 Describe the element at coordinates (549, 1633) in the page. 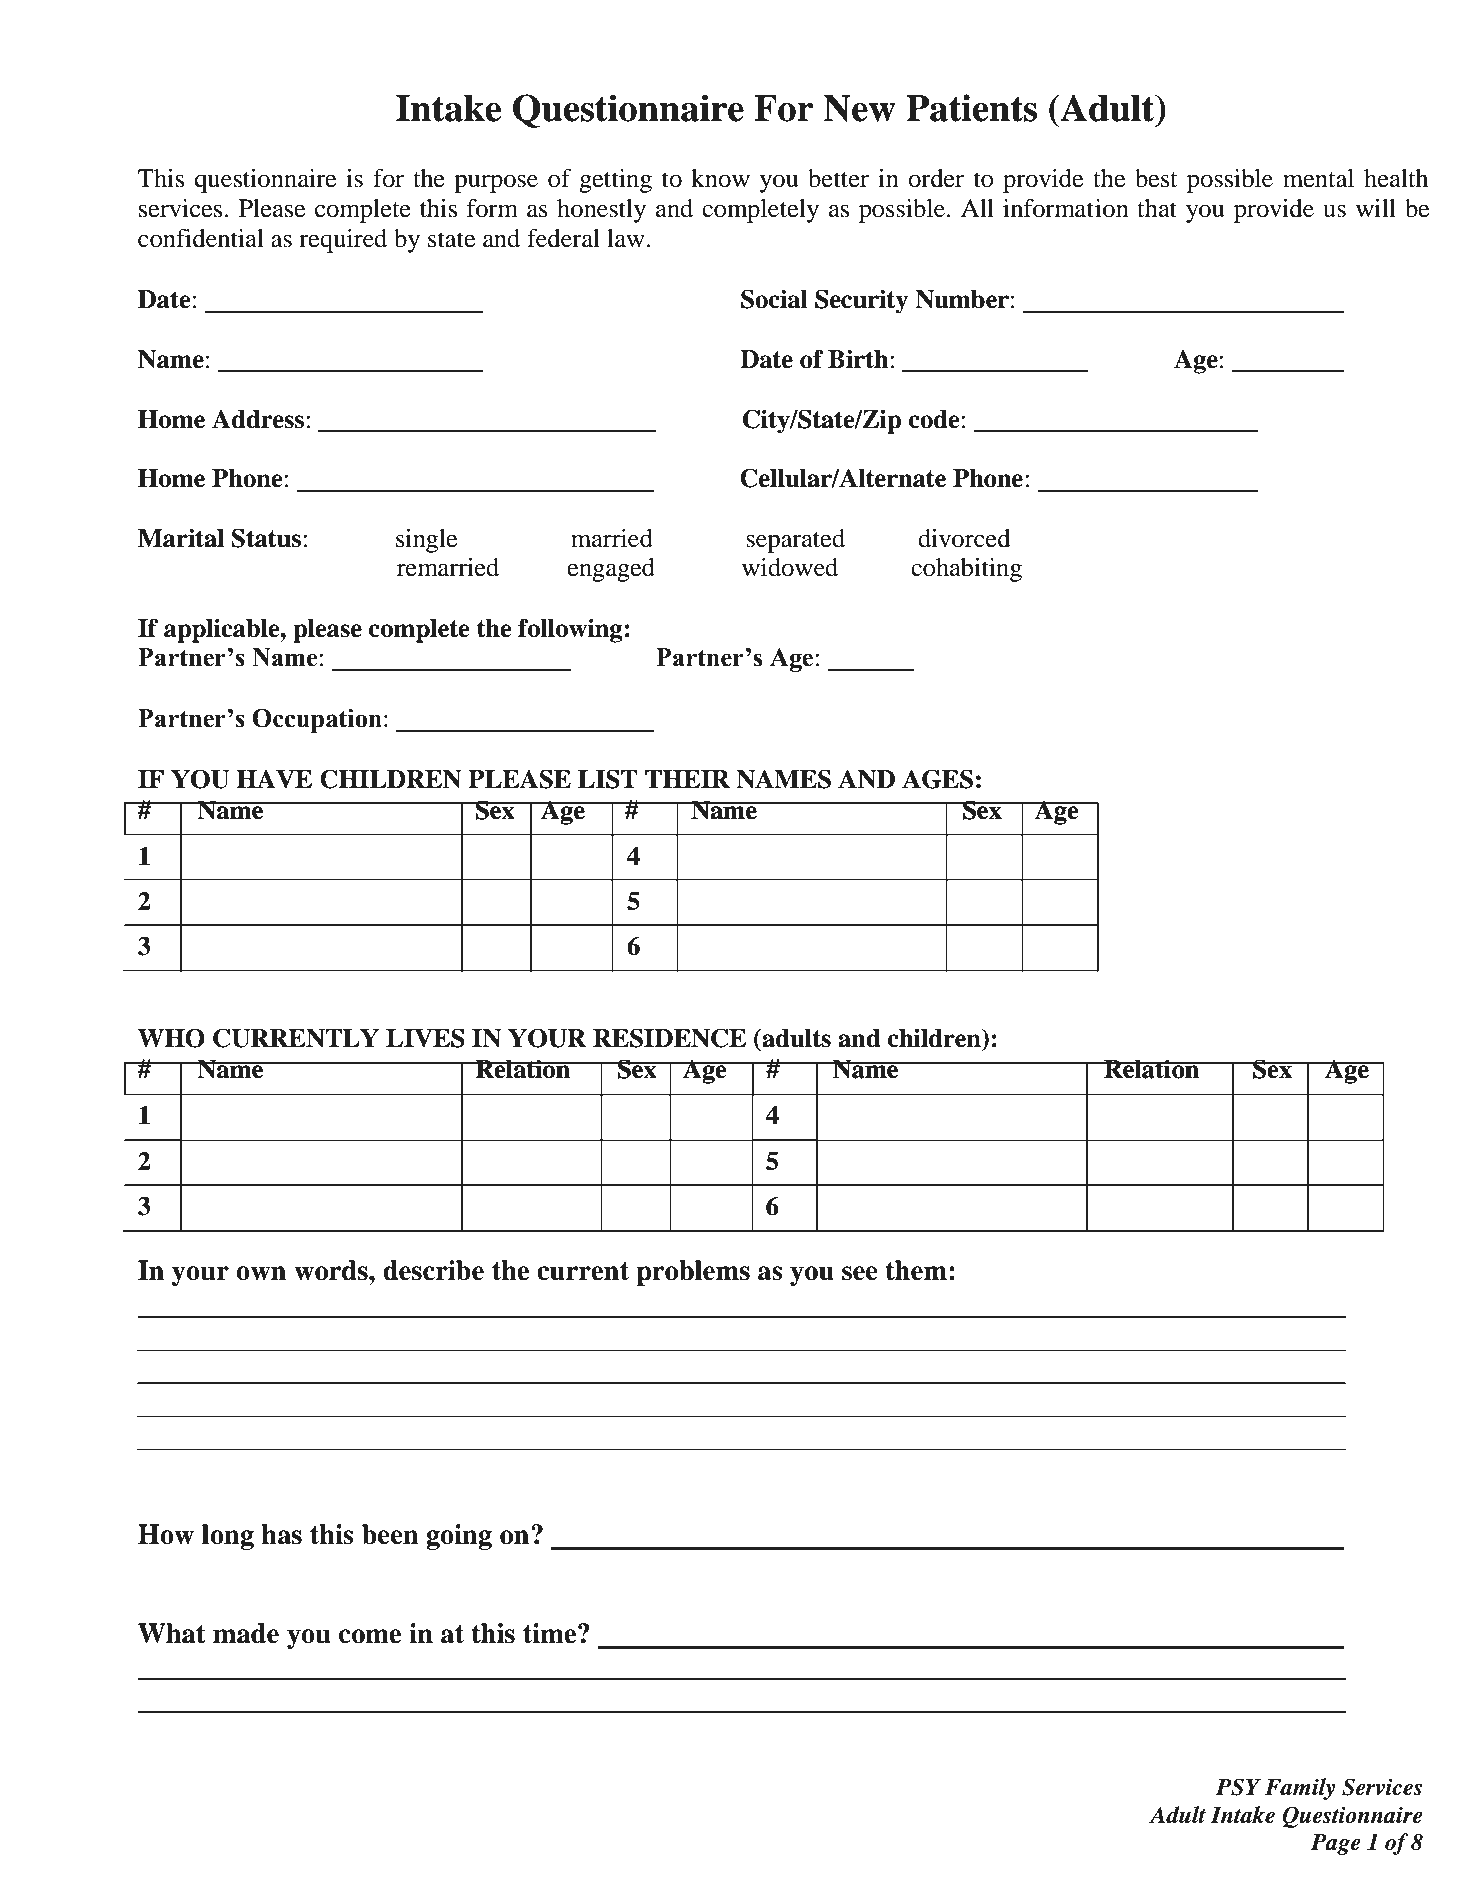

I see `time` at that location.
